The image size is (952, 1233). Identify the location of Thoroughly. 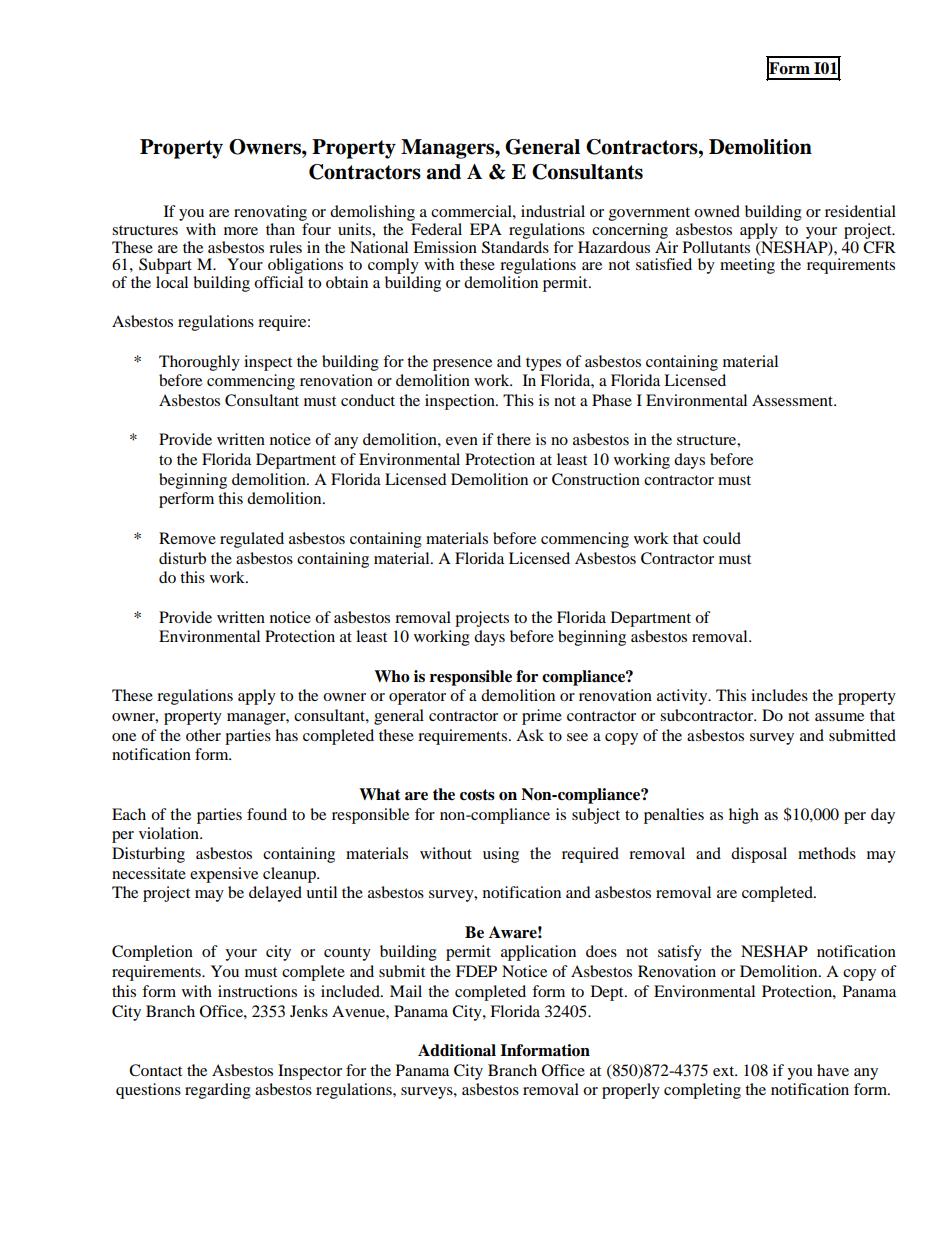
(199, 363).
